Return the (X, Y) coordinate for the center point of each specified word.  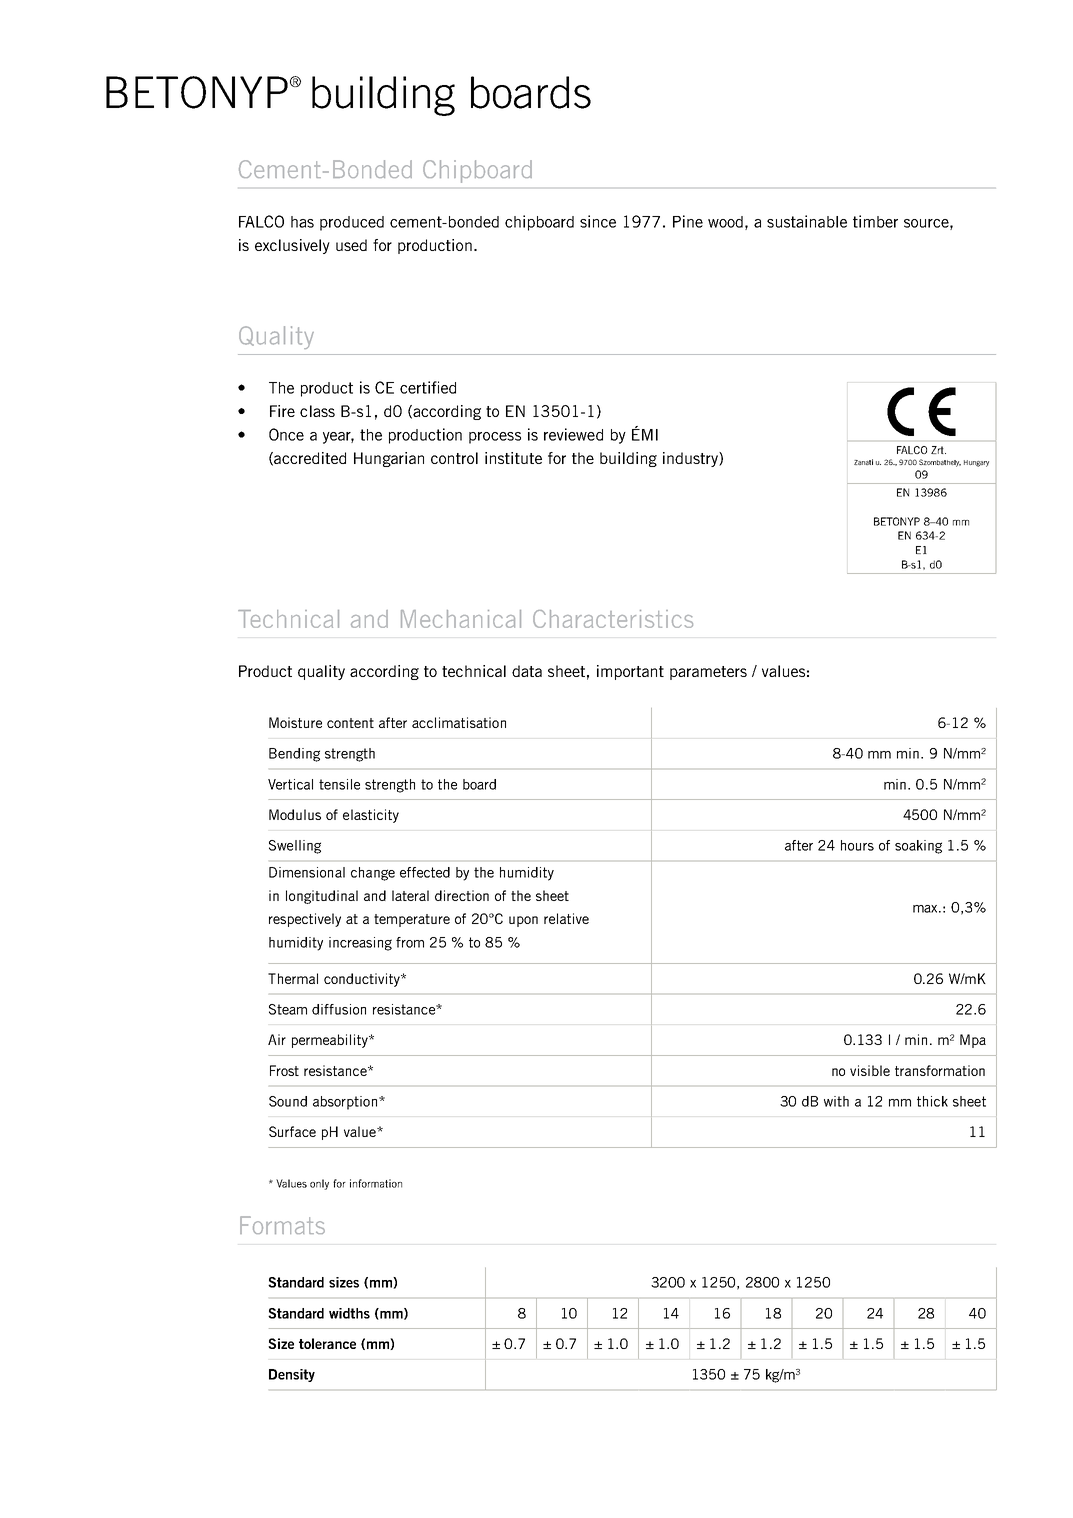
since (598, 221)
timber (875, 221)
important (630, 672)
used (351, 245)
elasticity (371, 816)
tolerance (327, 1343)
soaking (918, 847)
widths (349, 1313)
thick (932, 1101)
